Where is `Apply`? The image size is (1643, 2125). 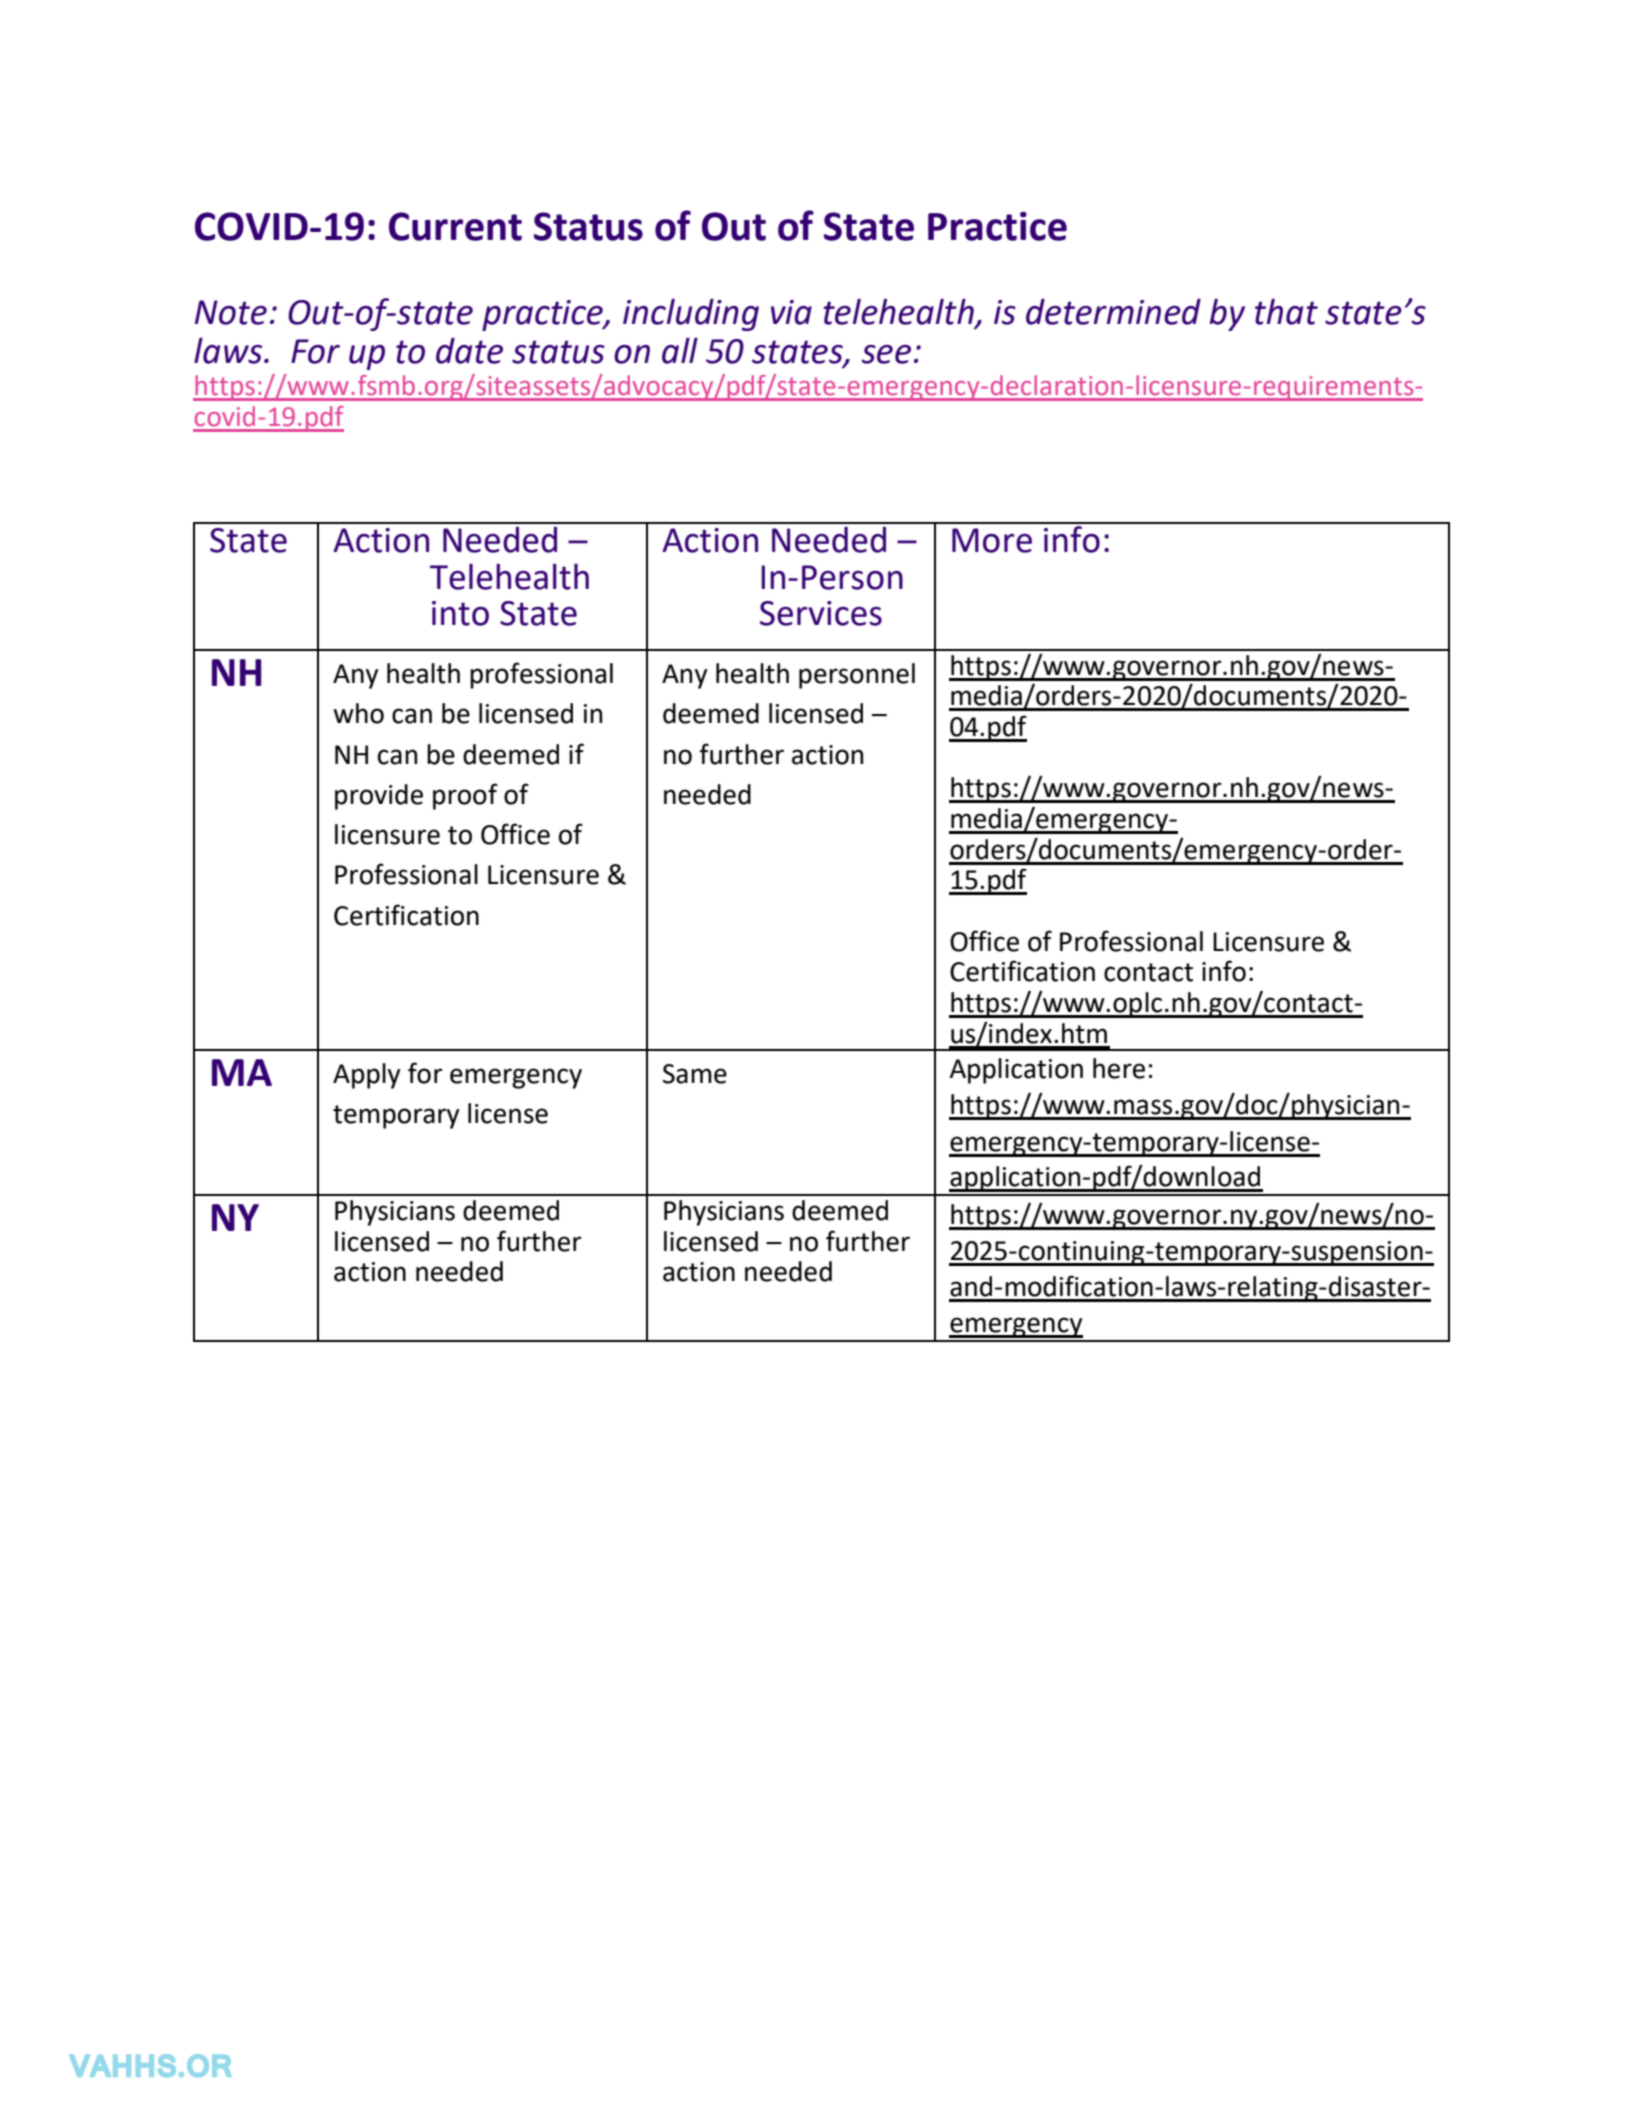
Apply is located at coordinates (366, 1076).
